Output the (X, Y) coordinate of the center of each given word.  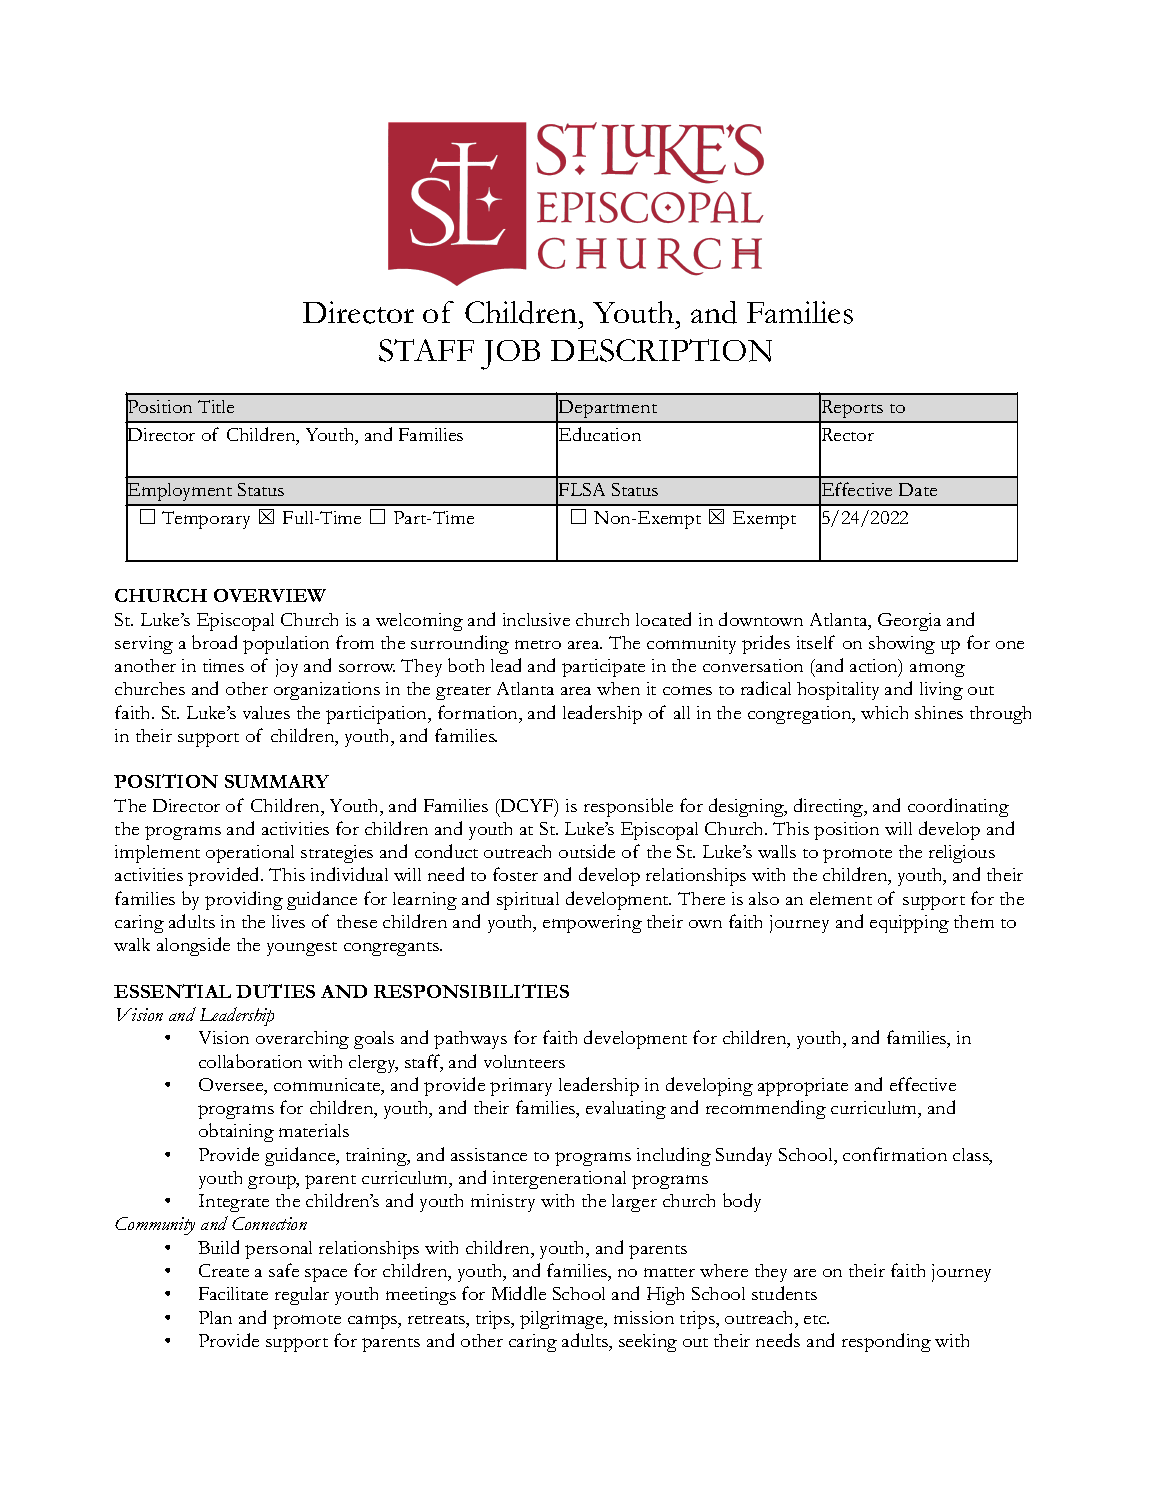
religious (962, 854)
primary (521, 1087)
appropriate (803, 1087)
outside (587, 851)
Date (918, 489)
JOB (510, 355)
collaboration (250, 1061)
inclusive (536, 619)
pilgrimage (563, 1320)
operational (250, 854)
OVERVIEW (270, 595)
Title (216, 406)
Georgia (909, 622)
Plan (215, 1317)
